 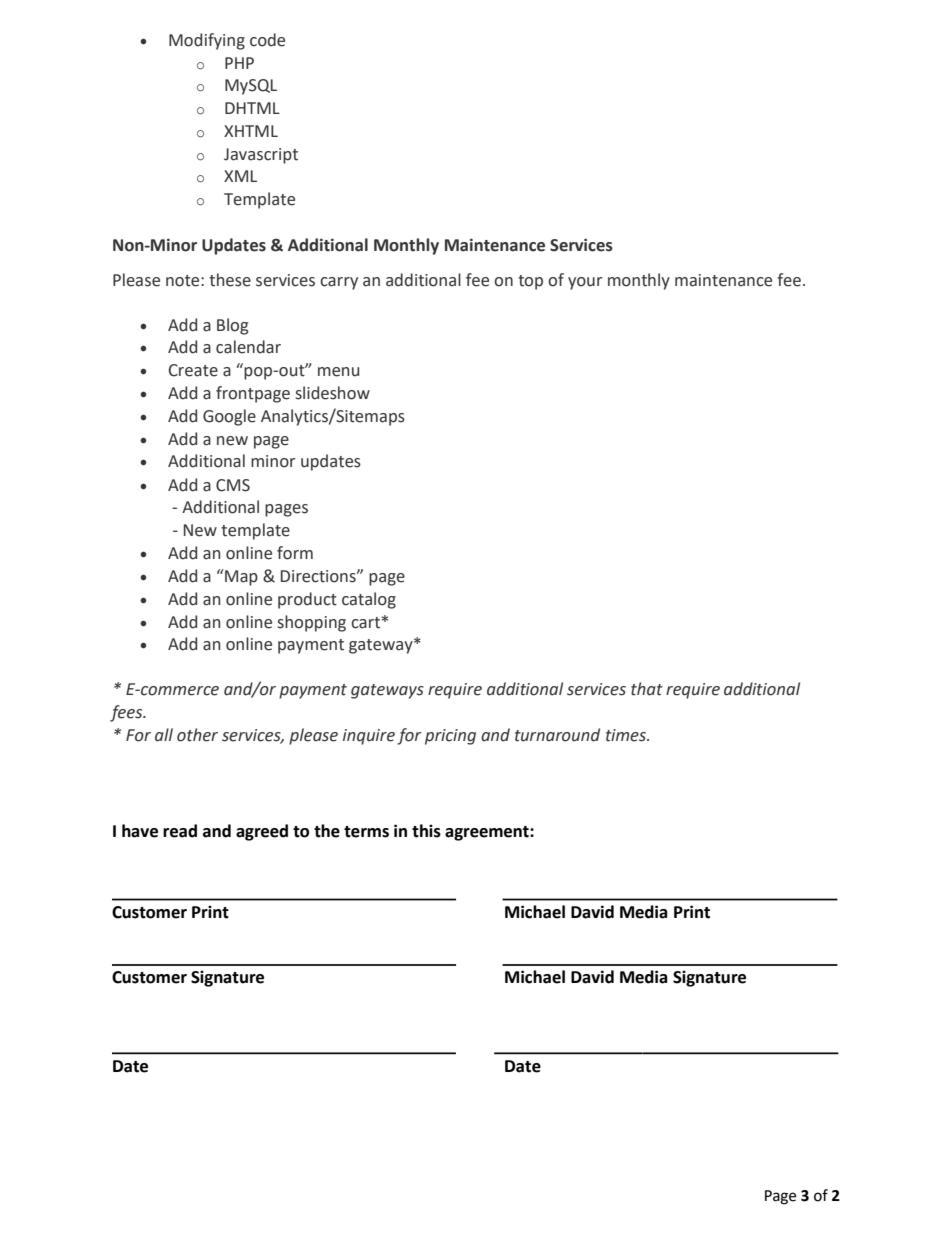 I want to click on terms, so click(x=366, y=832).
